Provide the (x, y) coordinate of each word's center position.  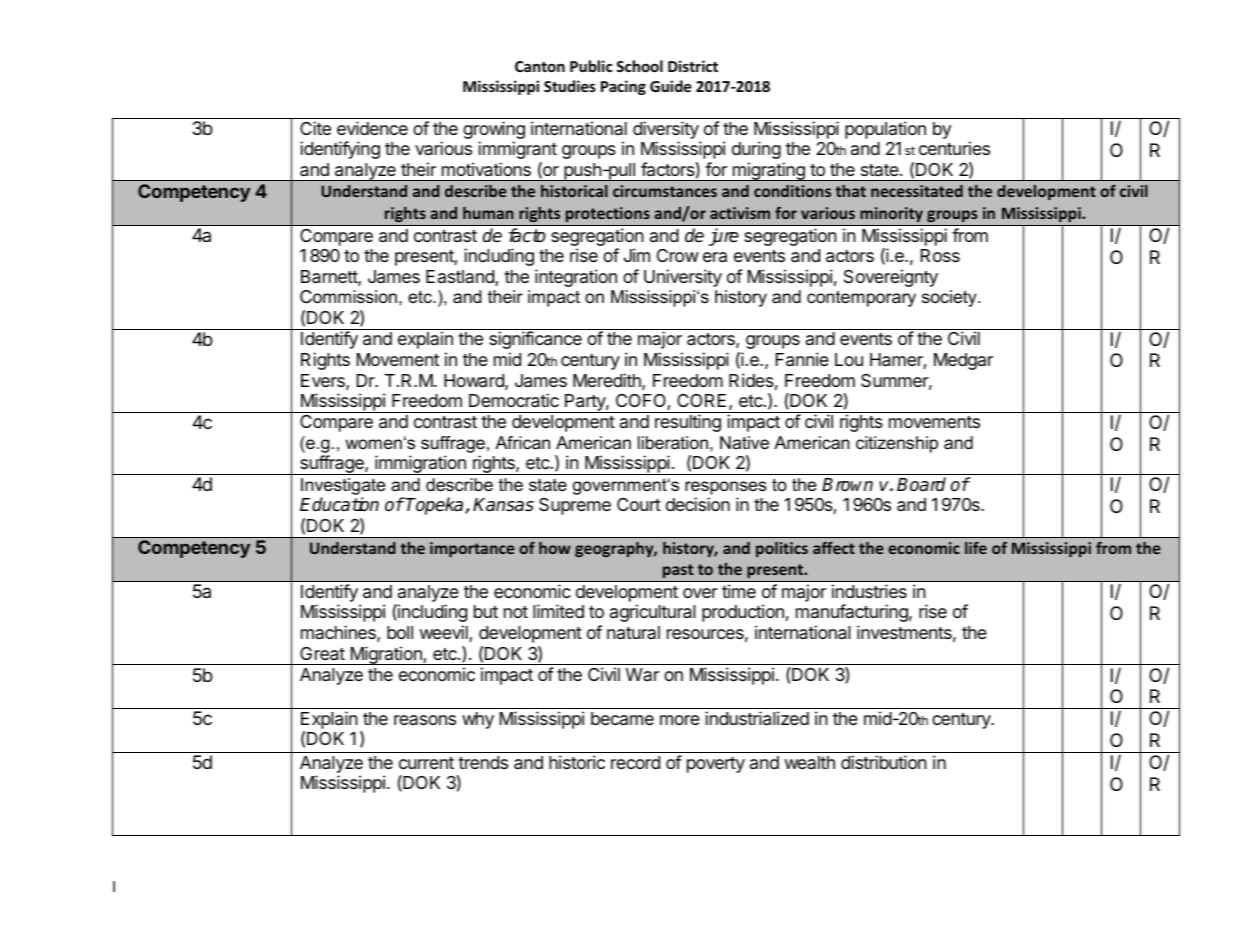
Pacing (623, 87)
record (635, 762)
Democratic (514, 400)
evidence (372, 128)
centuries (954, 148)
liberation (674, 443)
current (426, 763)
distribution (884, 762)
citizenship (897, 444)
